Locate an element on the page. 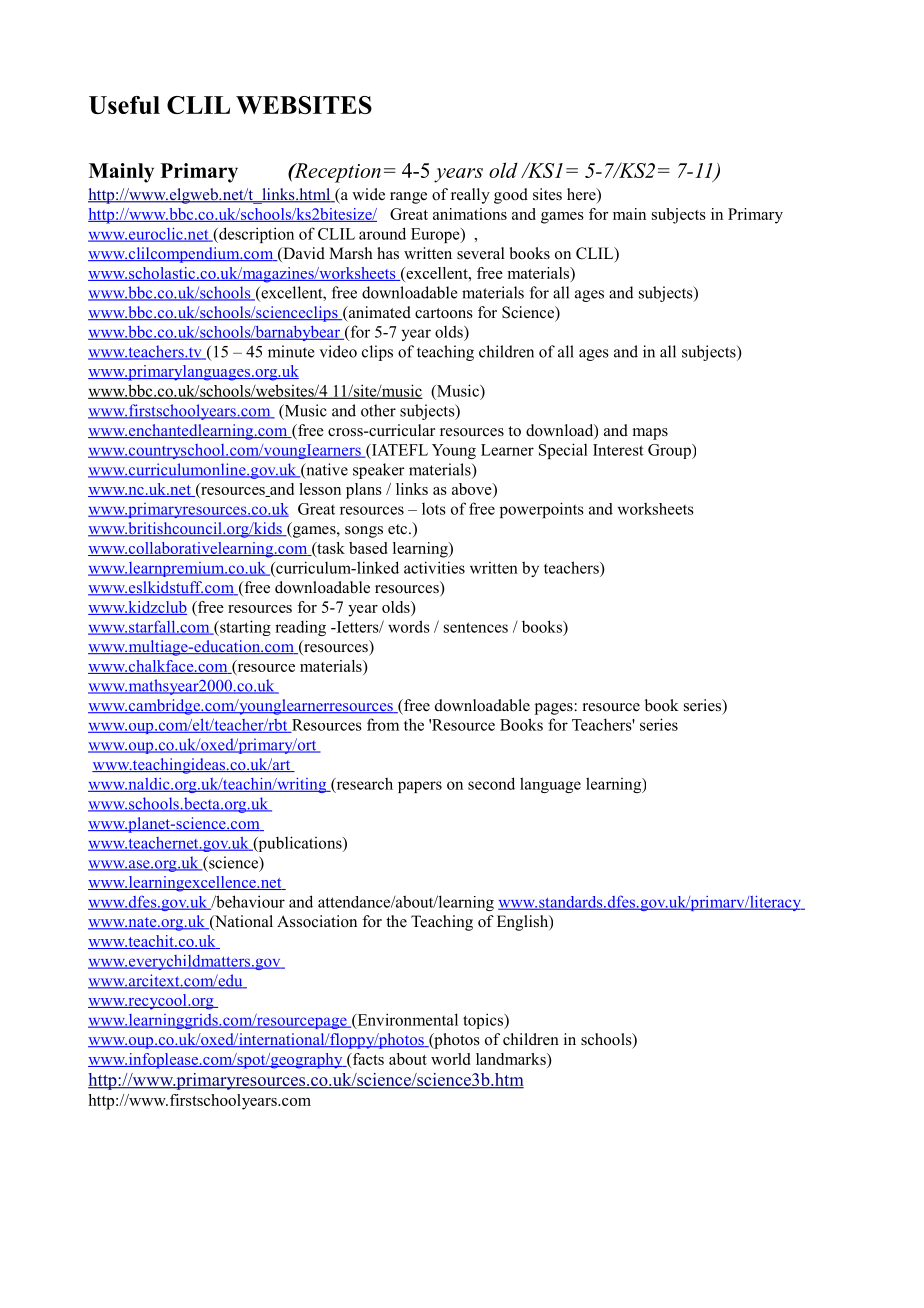 This document has height=1308, width=924. good is located at coordinates (511, 196).
